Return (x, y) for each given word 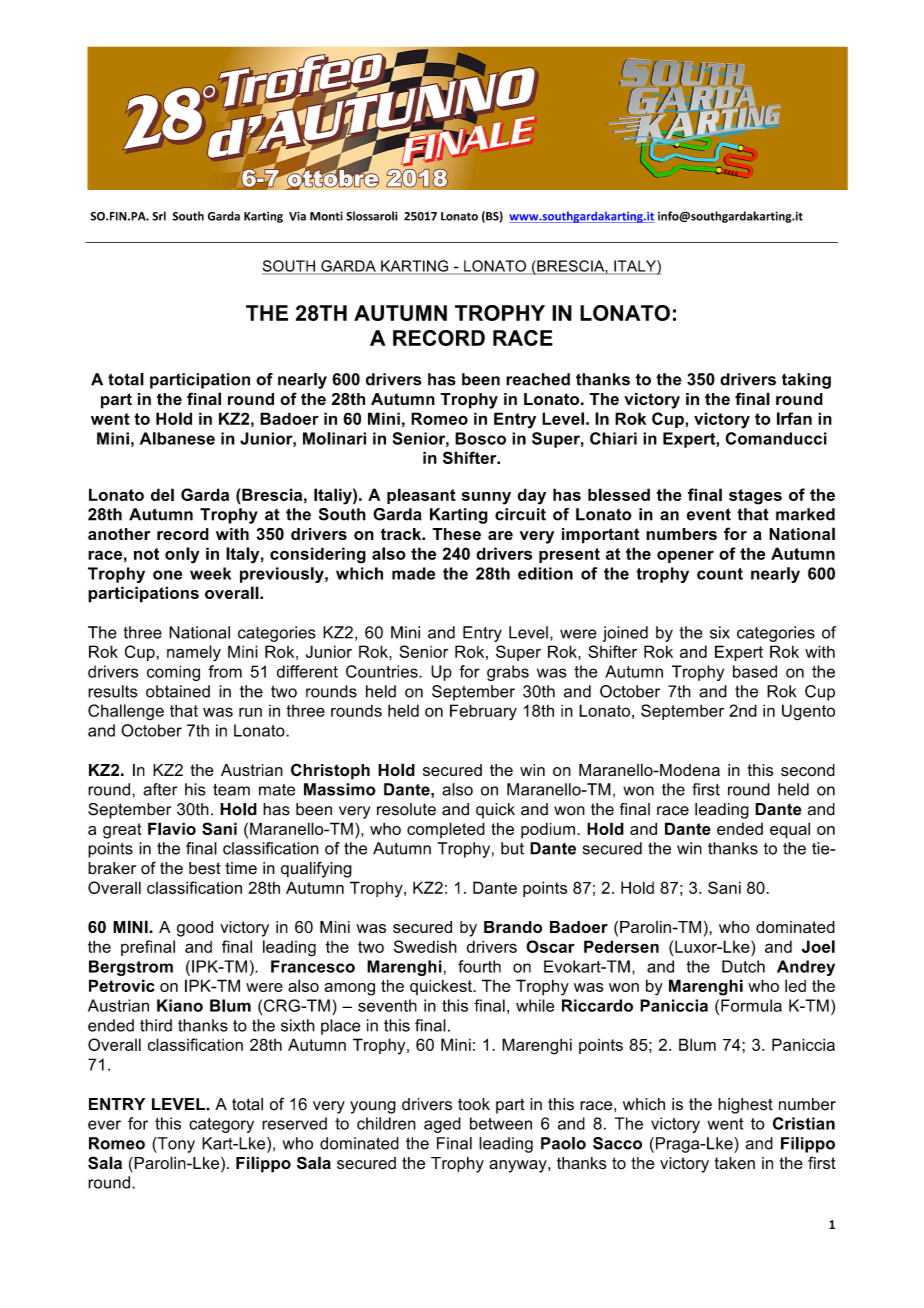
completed (446, 830)
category (221, 1125)
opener (685, 556)
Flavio (172, 828)
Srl (159, 216)
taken (735, 1163)
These (456, 534)
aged (442, 1125)
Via (297, 216)
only (182, 555)
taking (806, 381)
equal (790, 830)
